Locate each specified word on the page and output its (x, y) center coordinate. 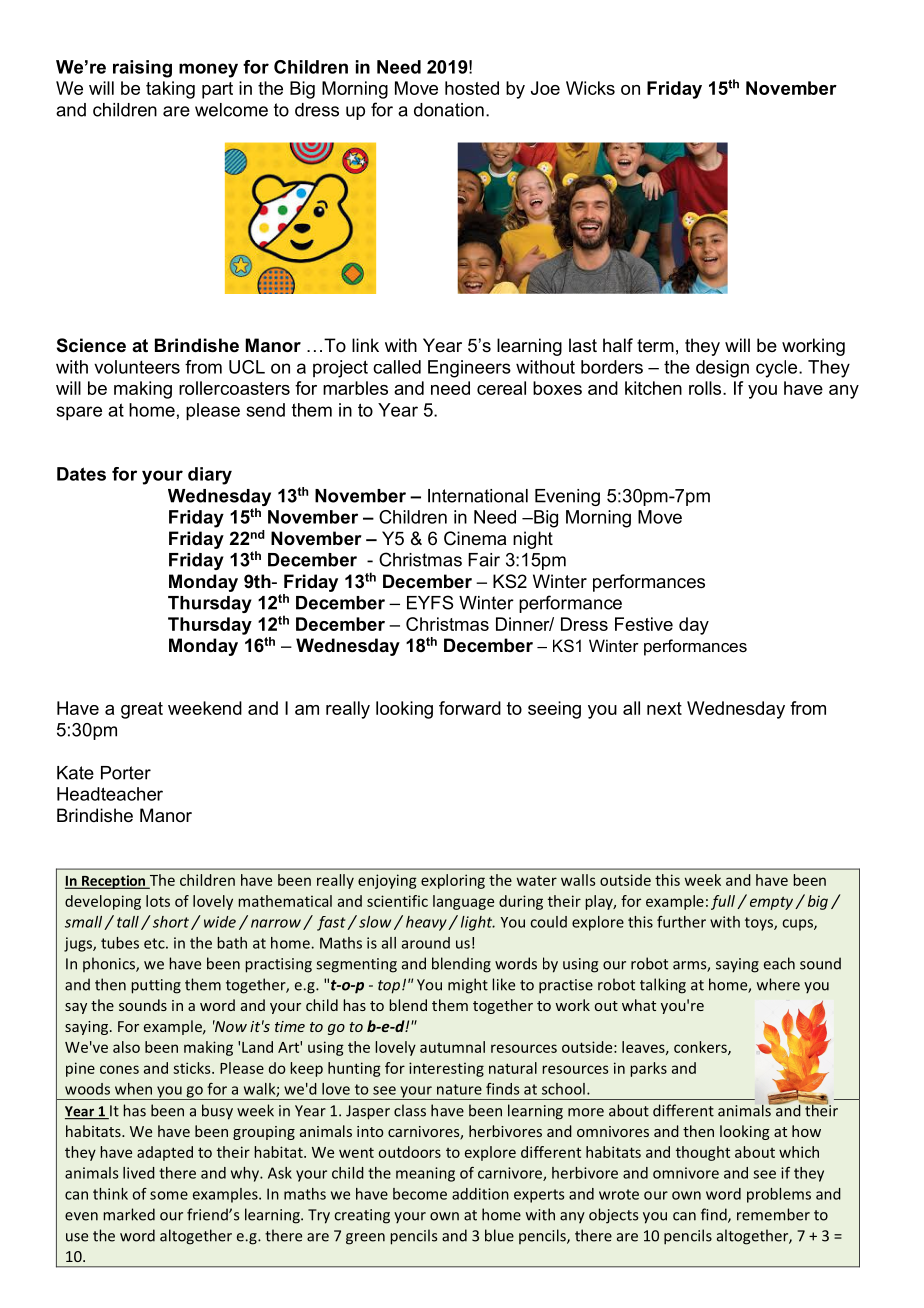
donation (449, 110)
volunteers (137, 367)
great (142, 710)
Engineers (469, 369)
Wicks (590, 88)
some (169, 1195)
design (722, 369)
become (420, 1194)
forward (470, 708)
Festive (644, 624)
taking (170, 90)
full (724, 902)
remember (773, 1214)
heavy (427, 923)
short (169, 921)
